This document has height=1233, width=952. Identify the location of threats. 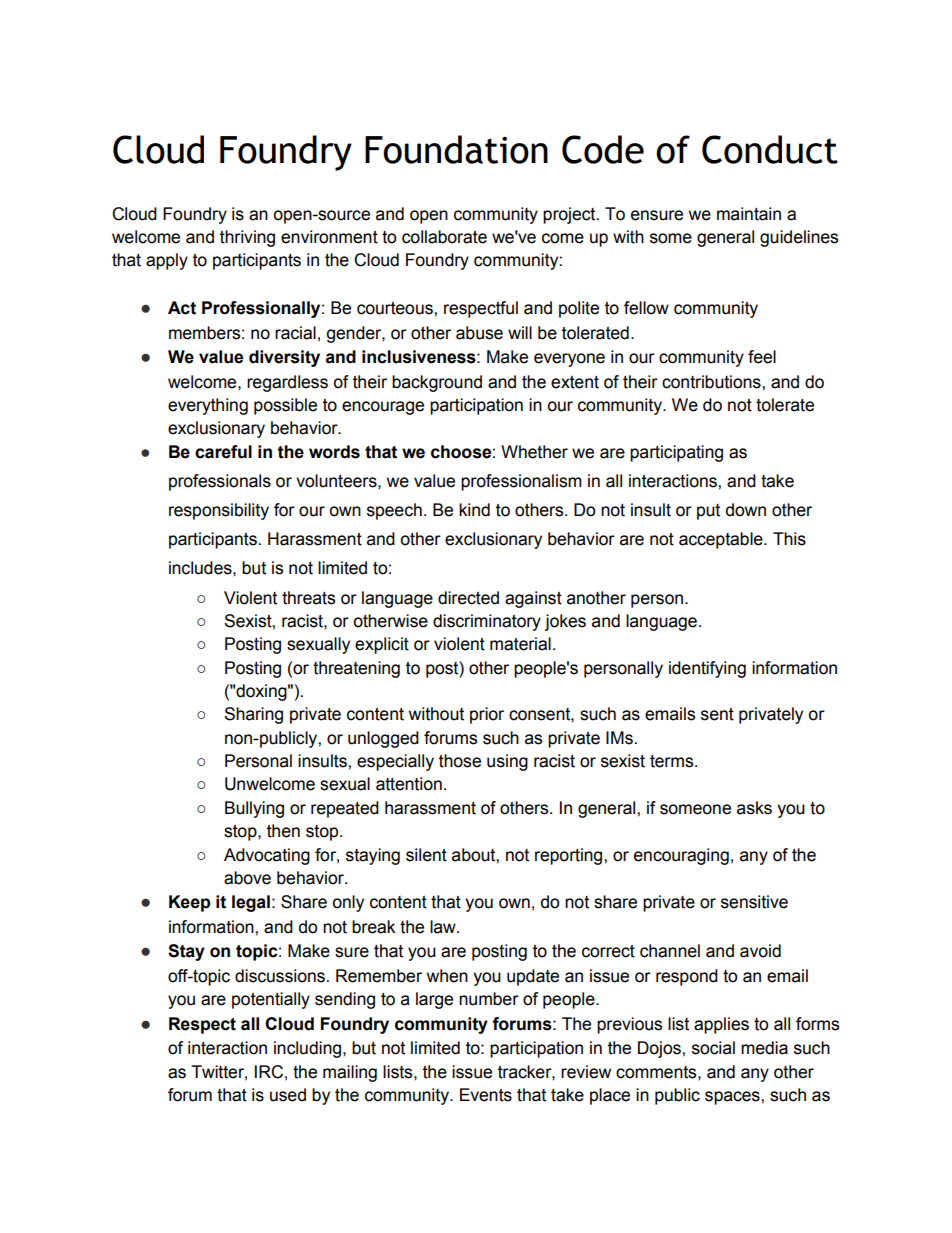
(308, 598).
